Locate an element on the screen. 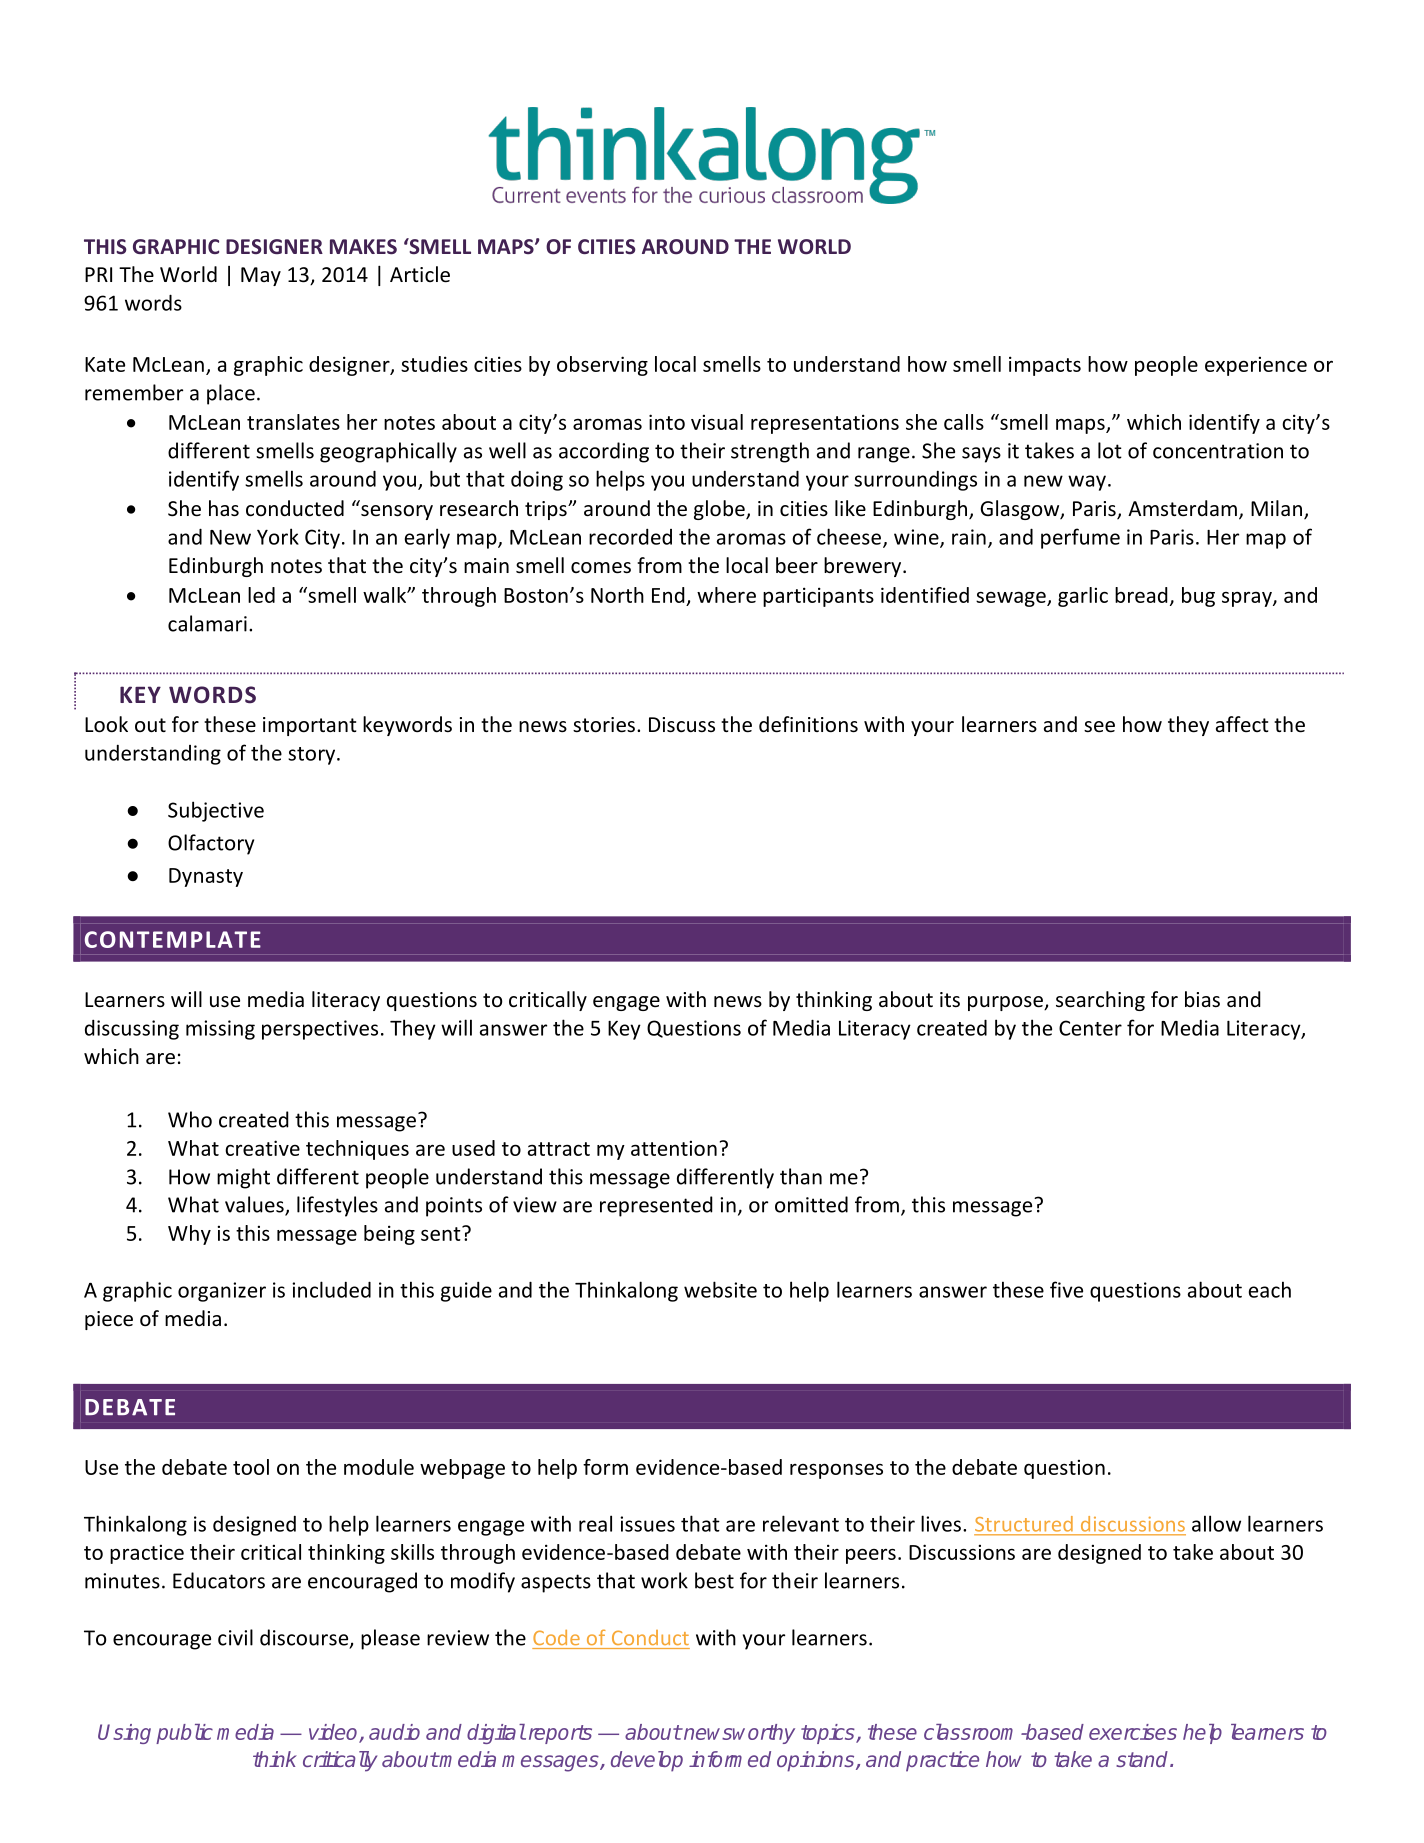 Image resolution: width=1424 pixels, height=1843 pixels. stories is located at coordinates (604, 725).
